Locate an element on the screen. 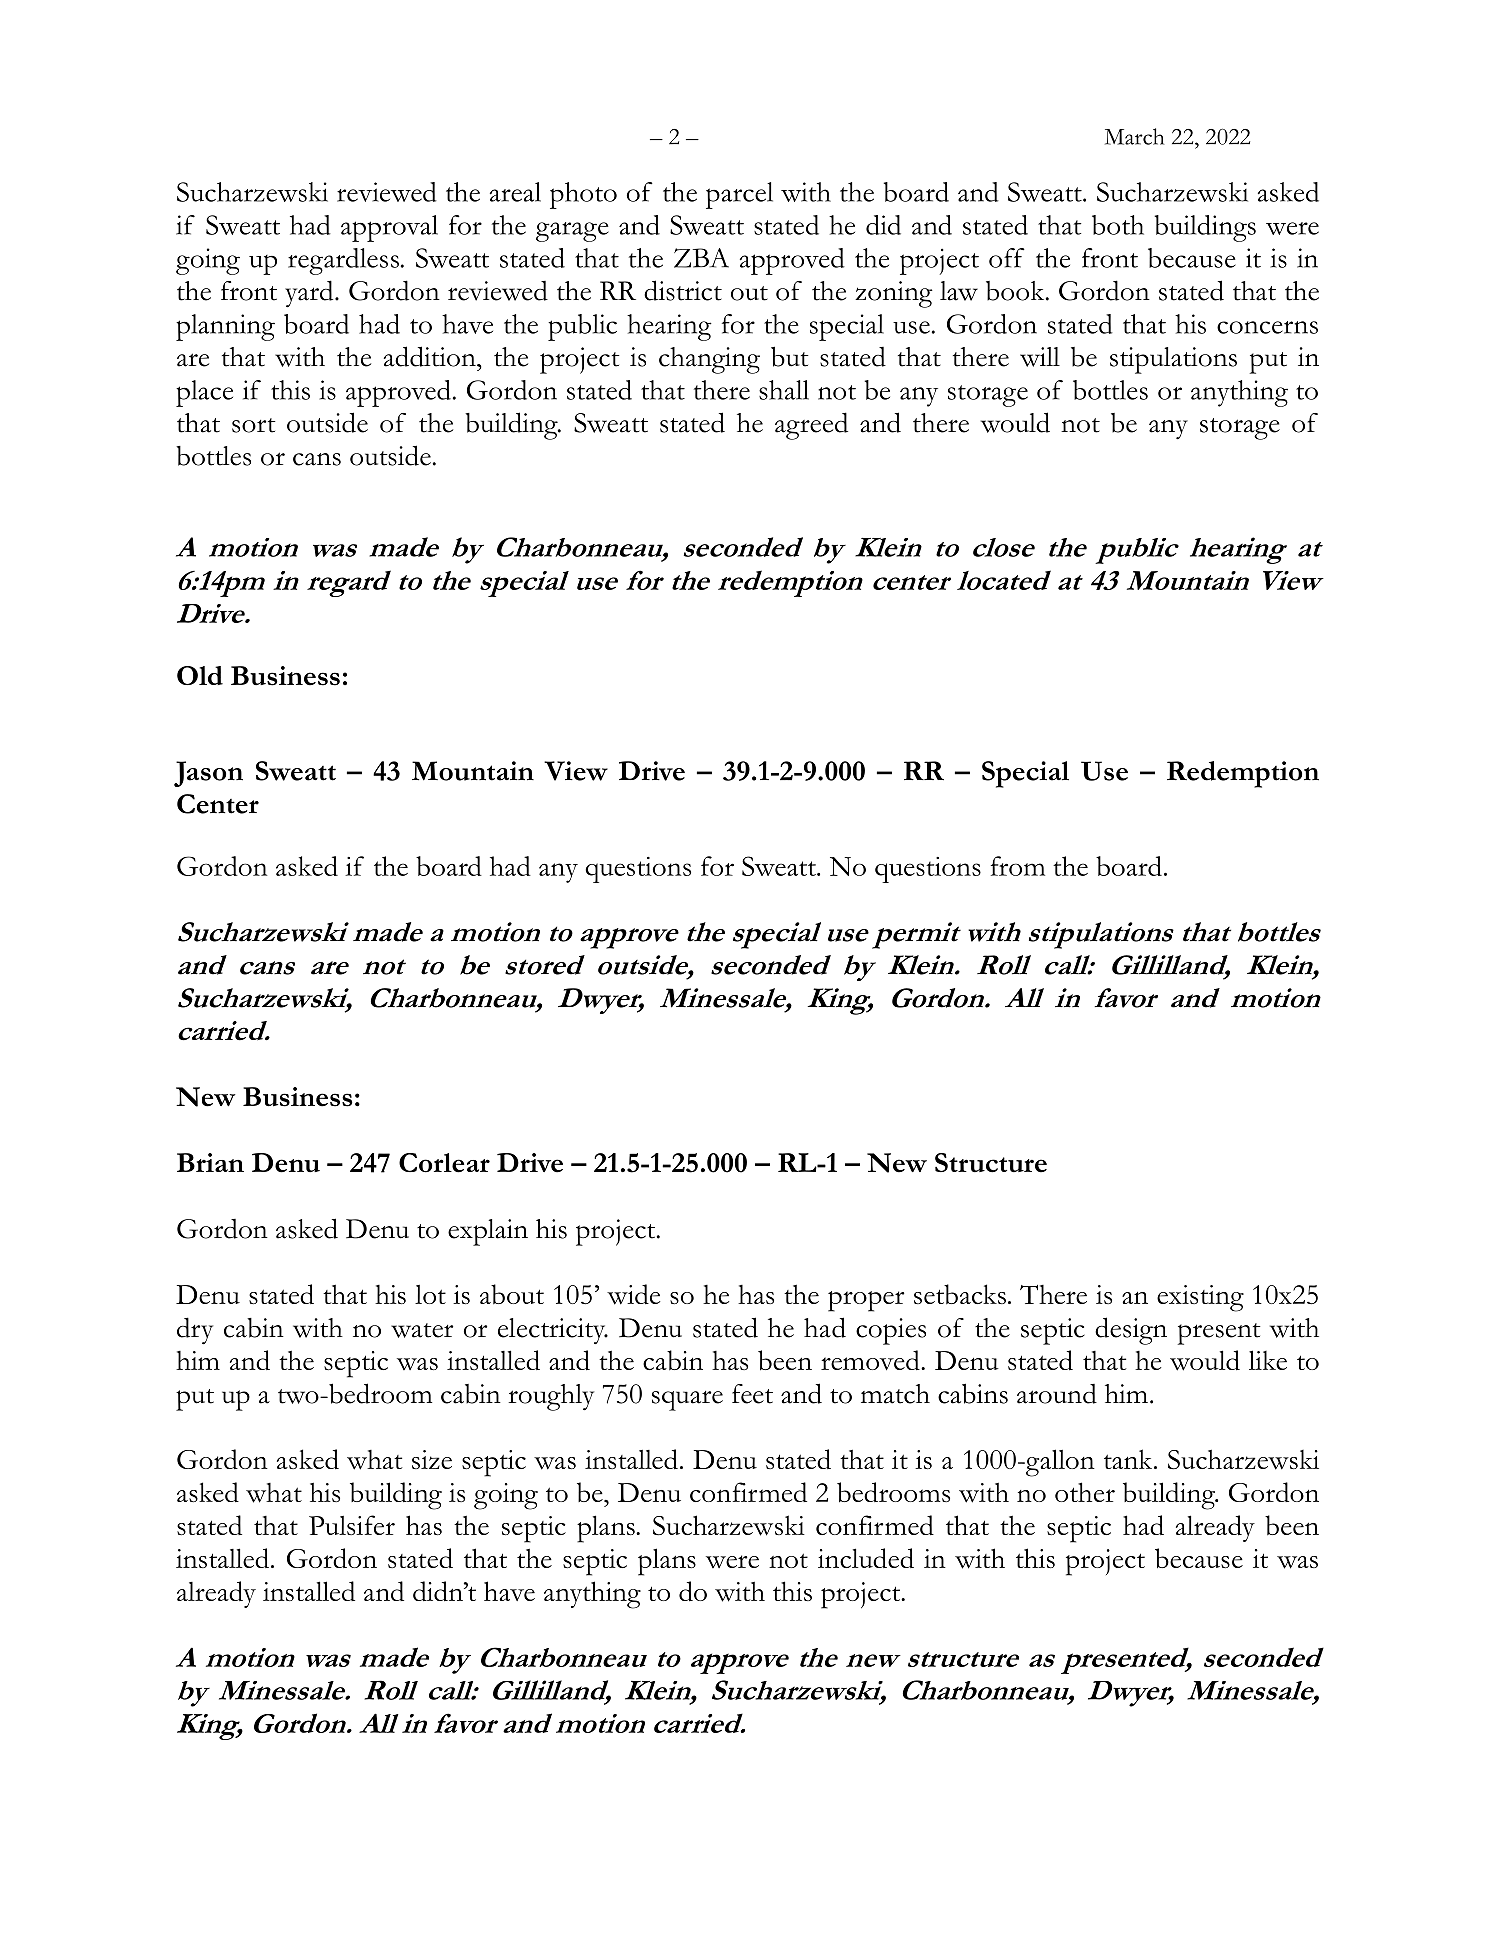 Image resolution: width=1495 pixels, height=1934 pixels. parcel is located at coordinates (739, 195).
